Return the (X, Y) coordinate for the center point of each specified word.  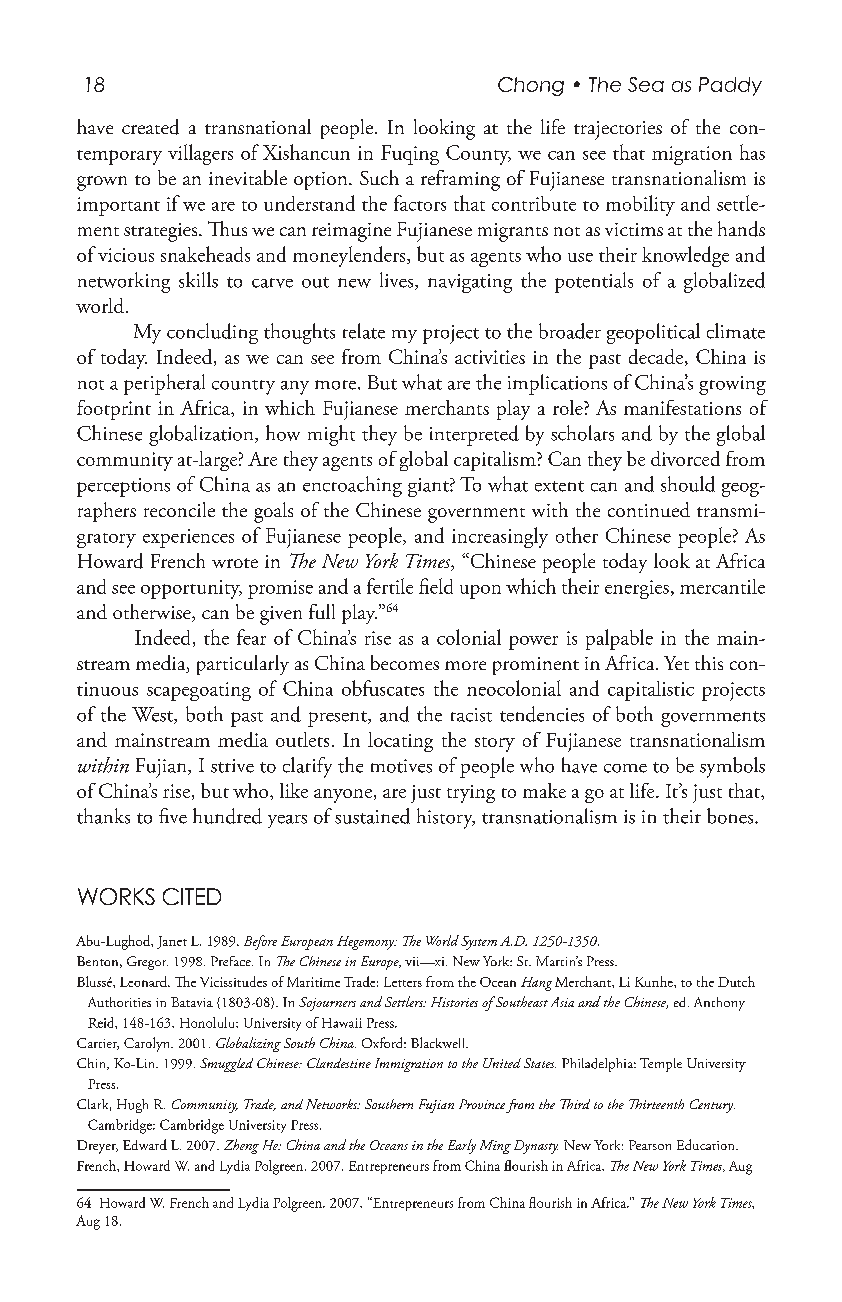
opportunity (191, 589)
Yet (676, 663)
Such (379, 177)
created (150, 127)
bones (731, 816)
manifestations (682, 407)
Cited (192, 896)
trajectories (618, 130)
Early (462, 1146)
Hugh (132, 1106)
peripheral (164, 384)
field (436, 586)
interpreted (474, 435)
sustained (372, 816)
